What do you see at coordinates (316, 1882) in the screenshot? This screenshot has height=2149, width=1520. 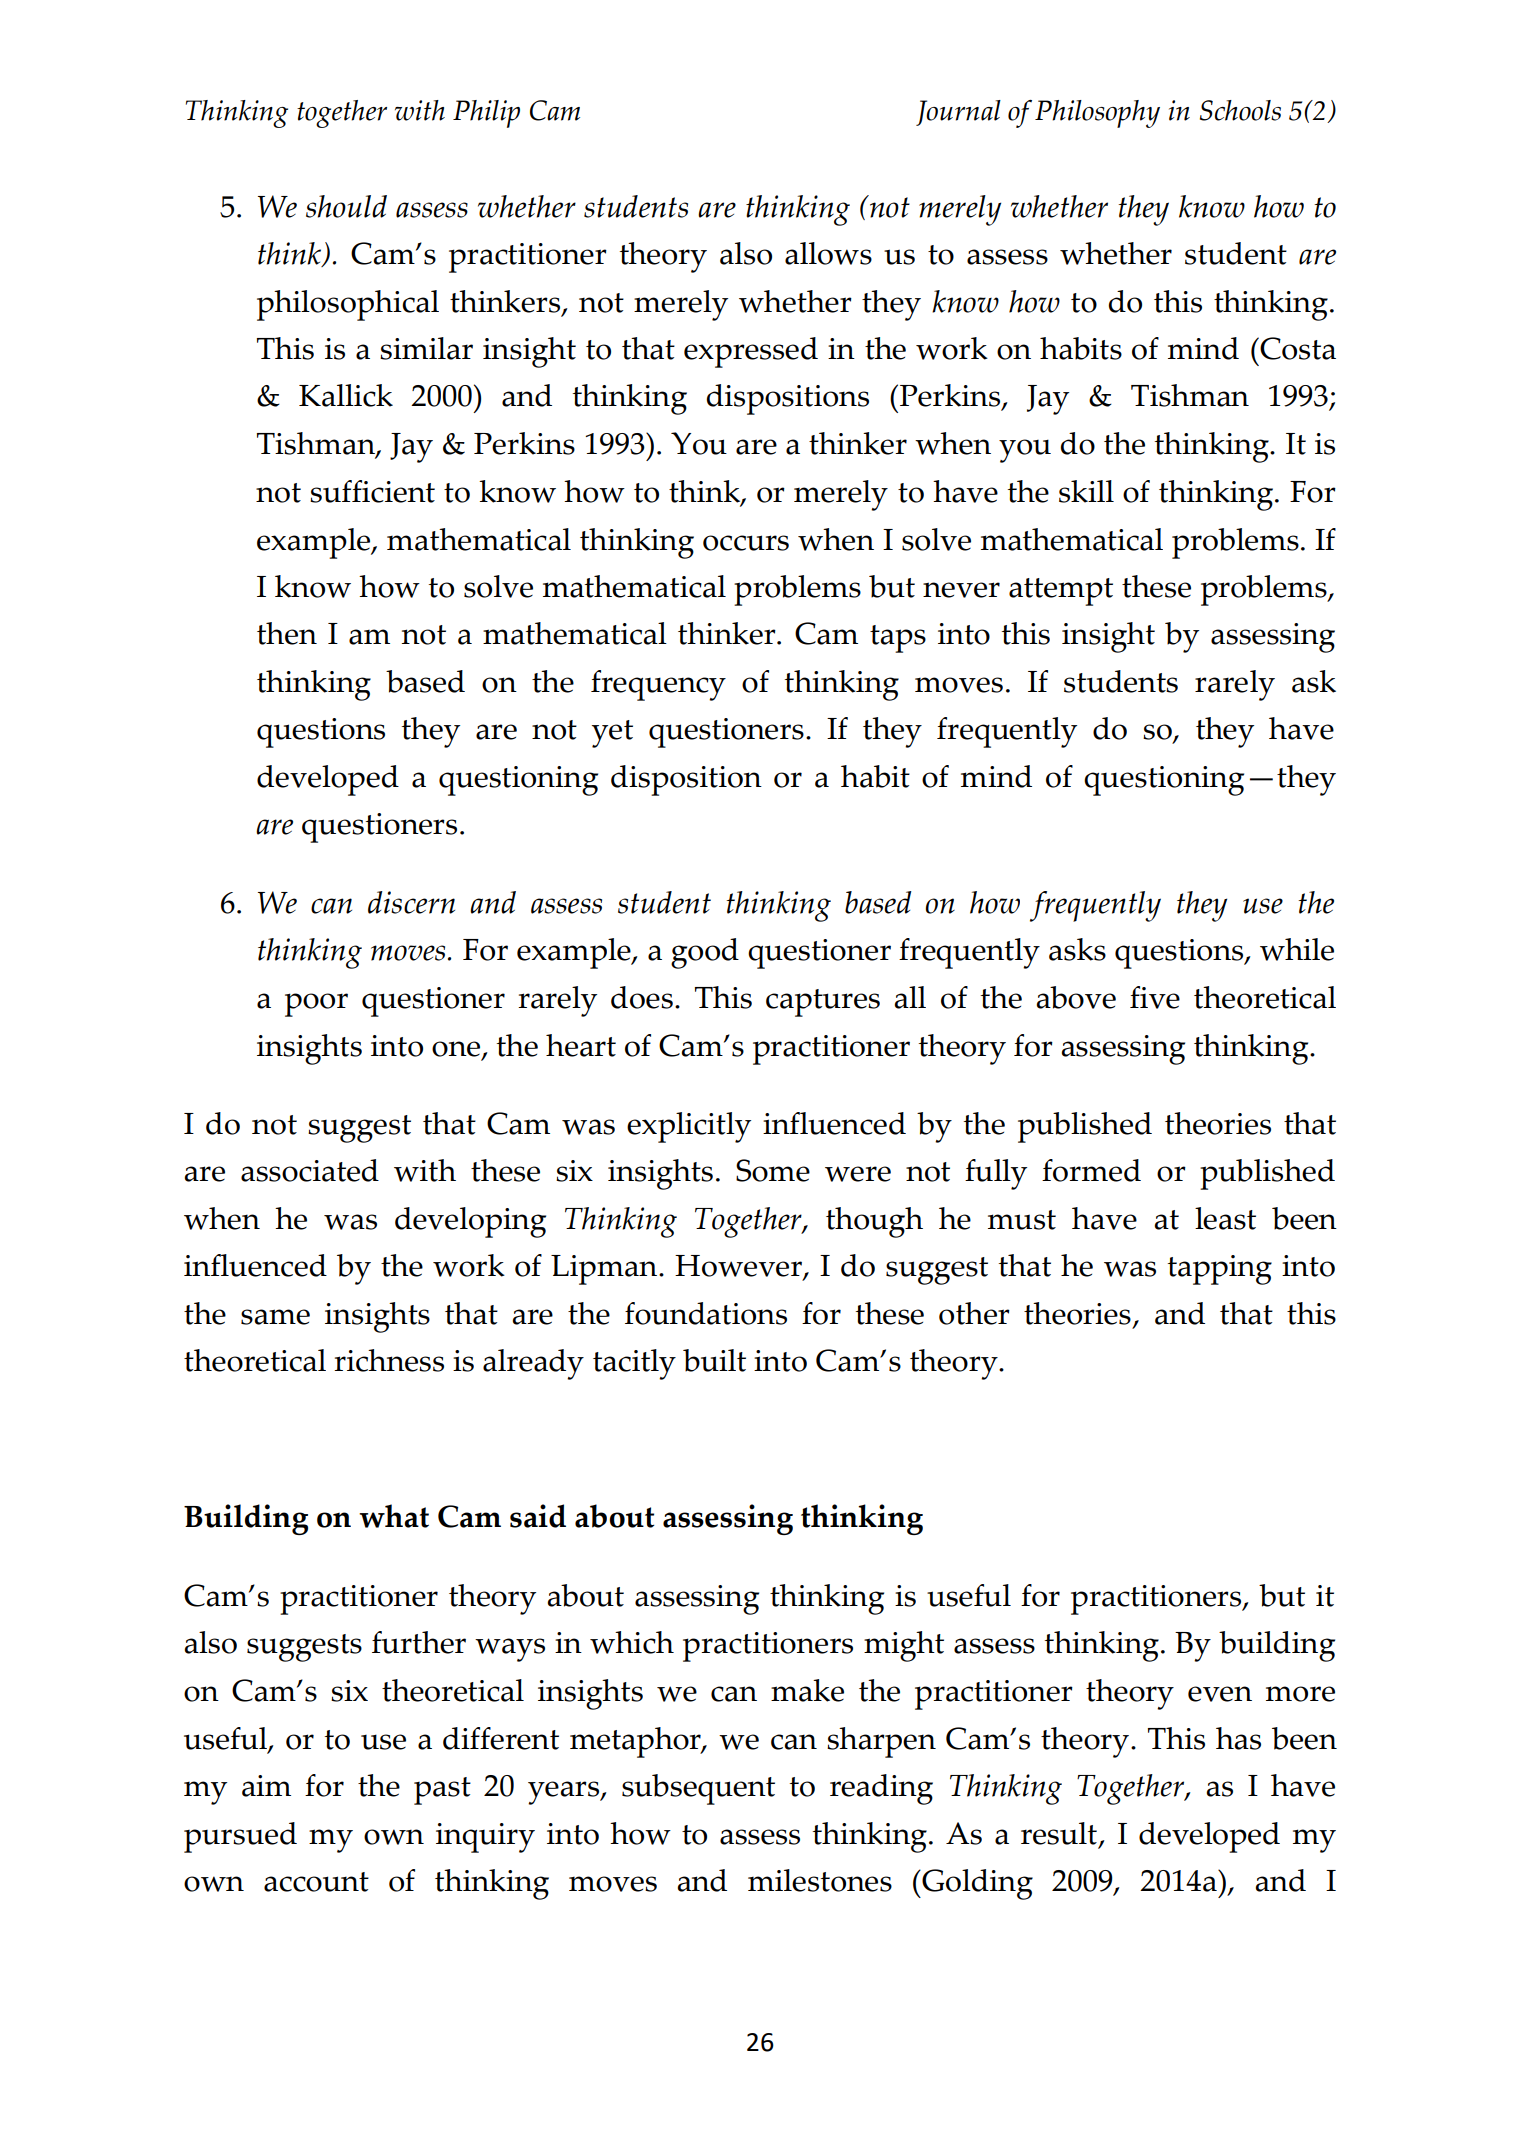 I see `account` at bounding box center [316, 1882].
